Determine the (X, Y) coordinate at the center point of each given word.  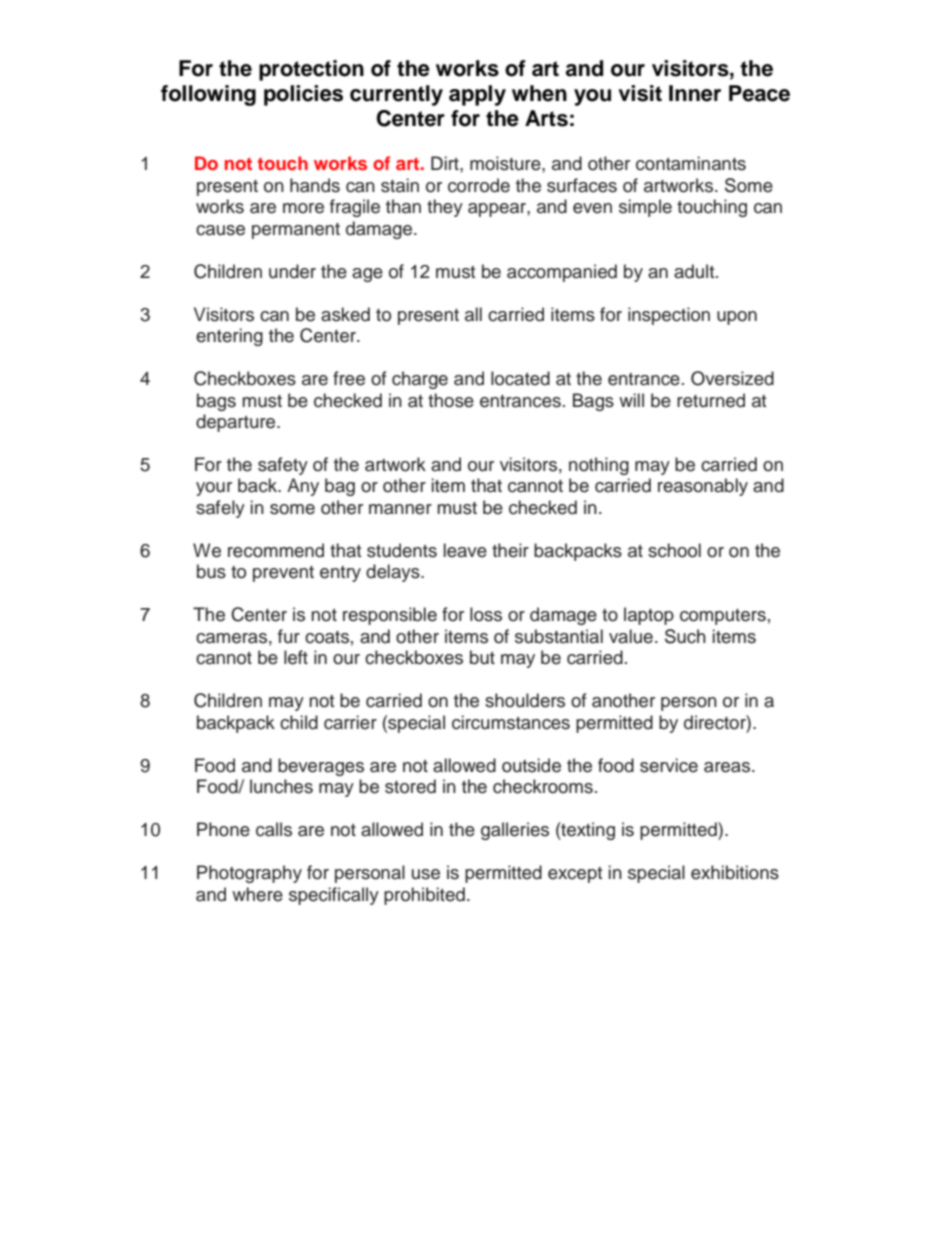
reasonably (703, 487)
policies (303, 95)
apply (477, 95)
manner (400, 509)
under (292, 271)
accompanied (562, 273)
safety (283, 466)
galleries (515, 831)
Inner (695, 93)
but (482, 657)
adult (695, 271)
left (296, 657)
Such (685, 636)
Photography (249, 874)
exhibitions (735, 872)
